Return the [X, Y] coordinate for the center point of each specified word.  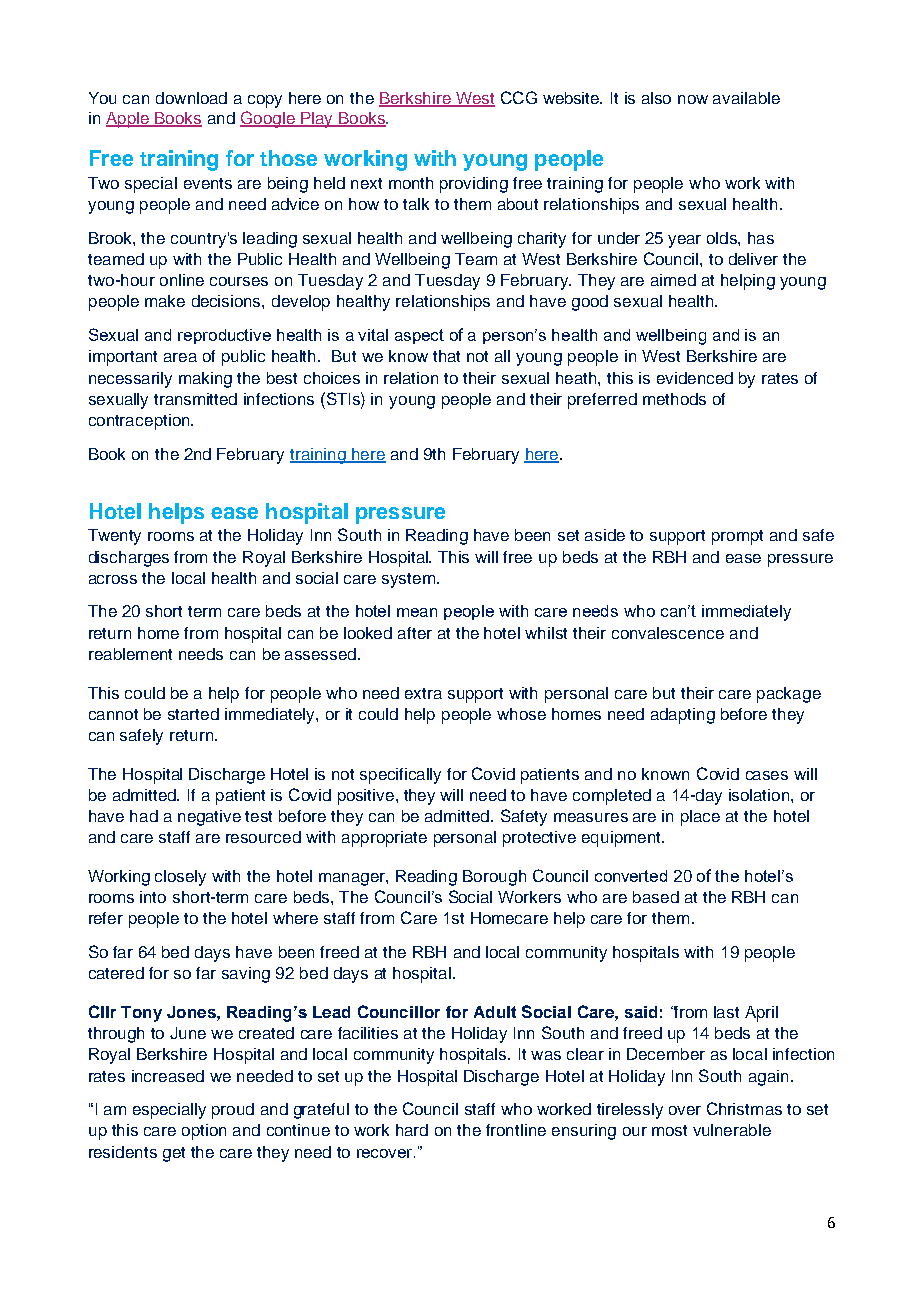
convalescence [668, 633]
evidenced [695, 378]
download [191, 98]
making [205, 380]
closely [180, 878]
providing [474, 185]
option [204, 1132]
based [656, 897]
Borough [494, 878]
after [415, 633]
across [113, 579]
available [746, 98]
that [446, 356]
